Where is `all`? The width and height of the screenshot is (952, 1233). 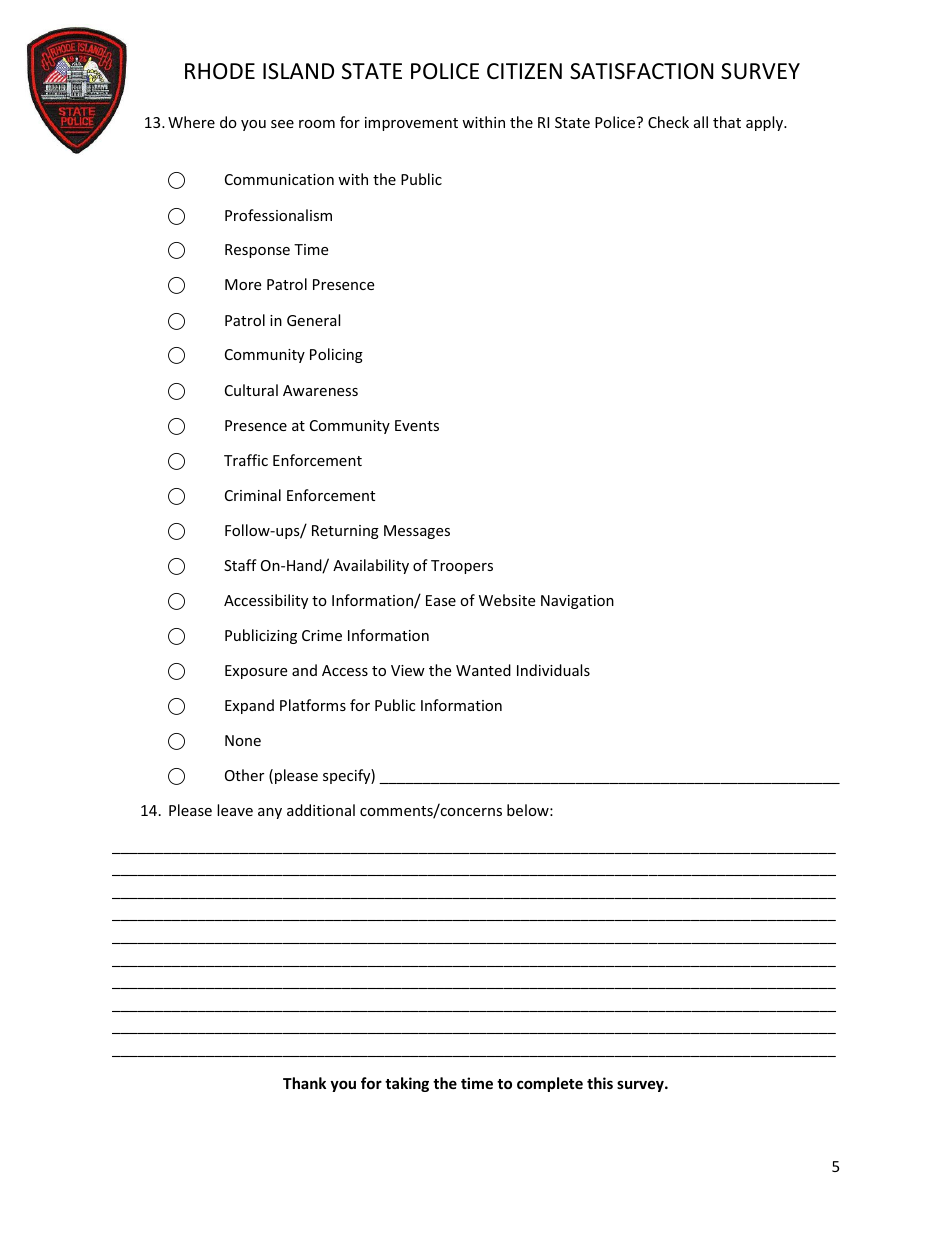
all is located at coordinates (701, 122).
